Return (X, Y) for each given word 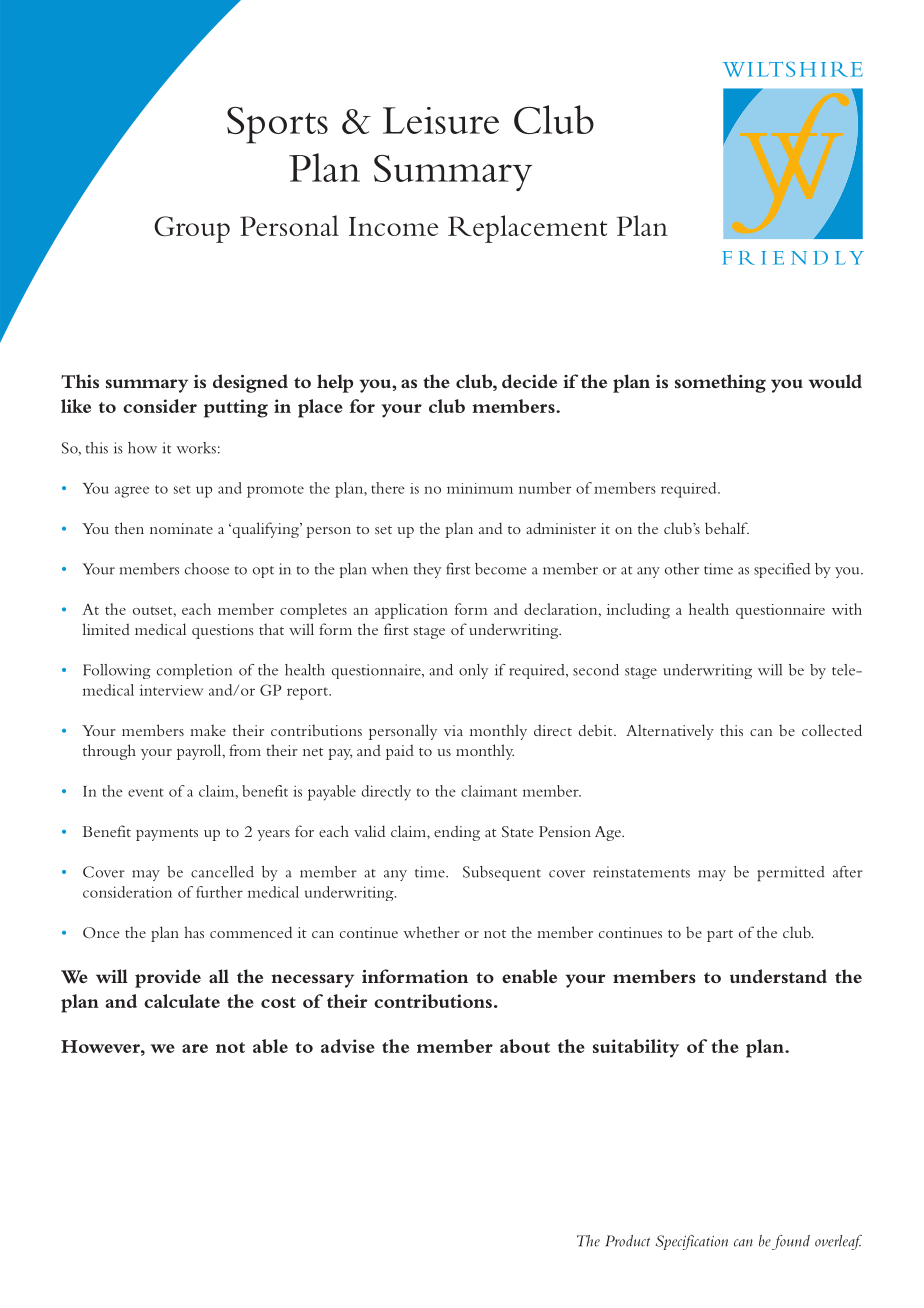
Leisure (441, 120)
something (720, 383)
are (195, 1048)
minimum (480, 488)
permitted (791, 874)
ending (457, 833)
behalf (727, 528)
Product (627, 1241)
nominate (181, 528)
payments (167, 835)
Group (192, 229)
